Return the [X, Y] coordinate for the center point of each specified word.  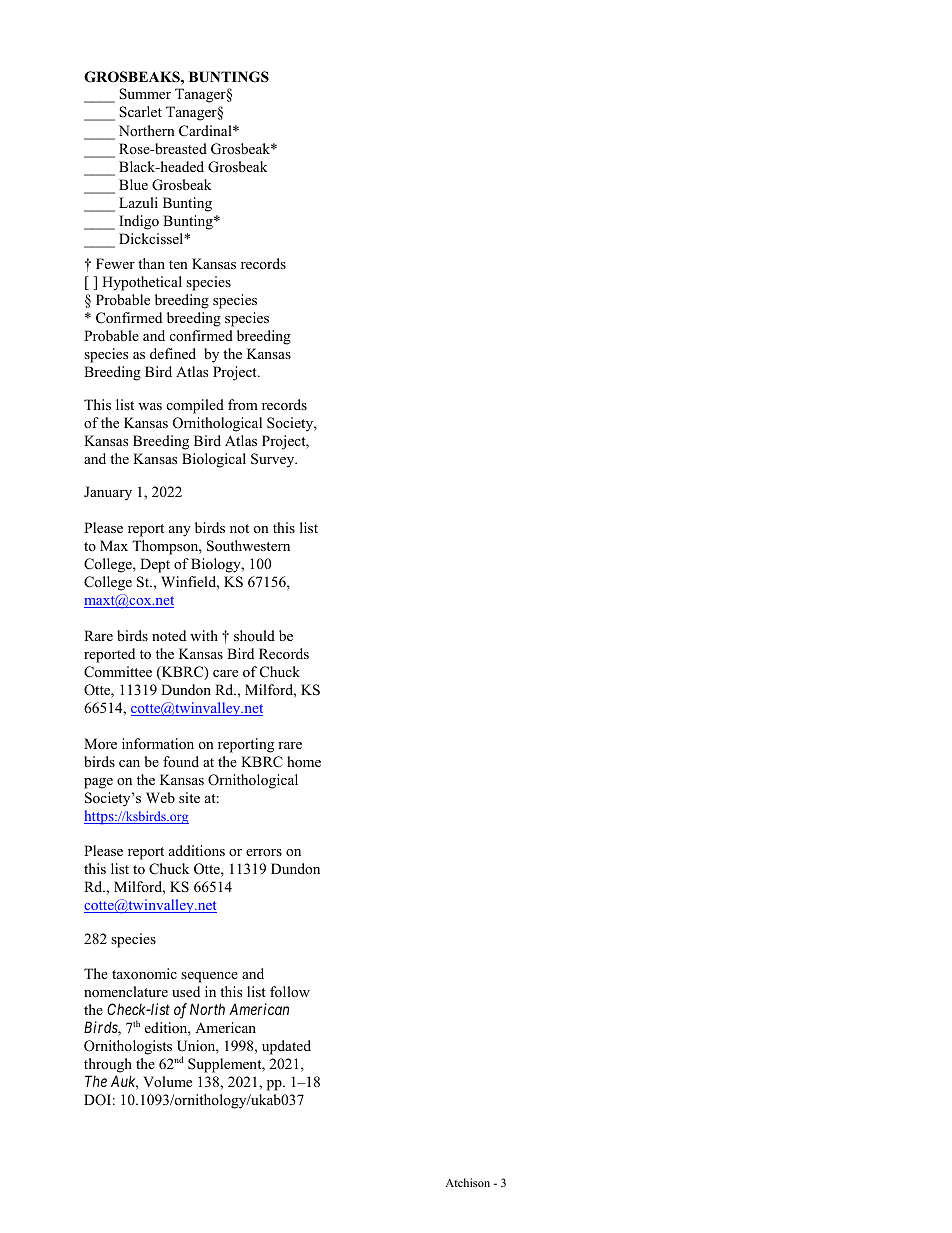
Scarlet [140, 112]
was [150, 406]
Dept [155, 565]
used [186, 991]
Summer [145, 94]
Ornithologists [128, 1047]
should [254, 635]
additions [197, 850]
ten [178, 264]
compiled [195, 406]
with [204, 635]
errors [264, 852]
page [98, 783]
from [243, 404]
